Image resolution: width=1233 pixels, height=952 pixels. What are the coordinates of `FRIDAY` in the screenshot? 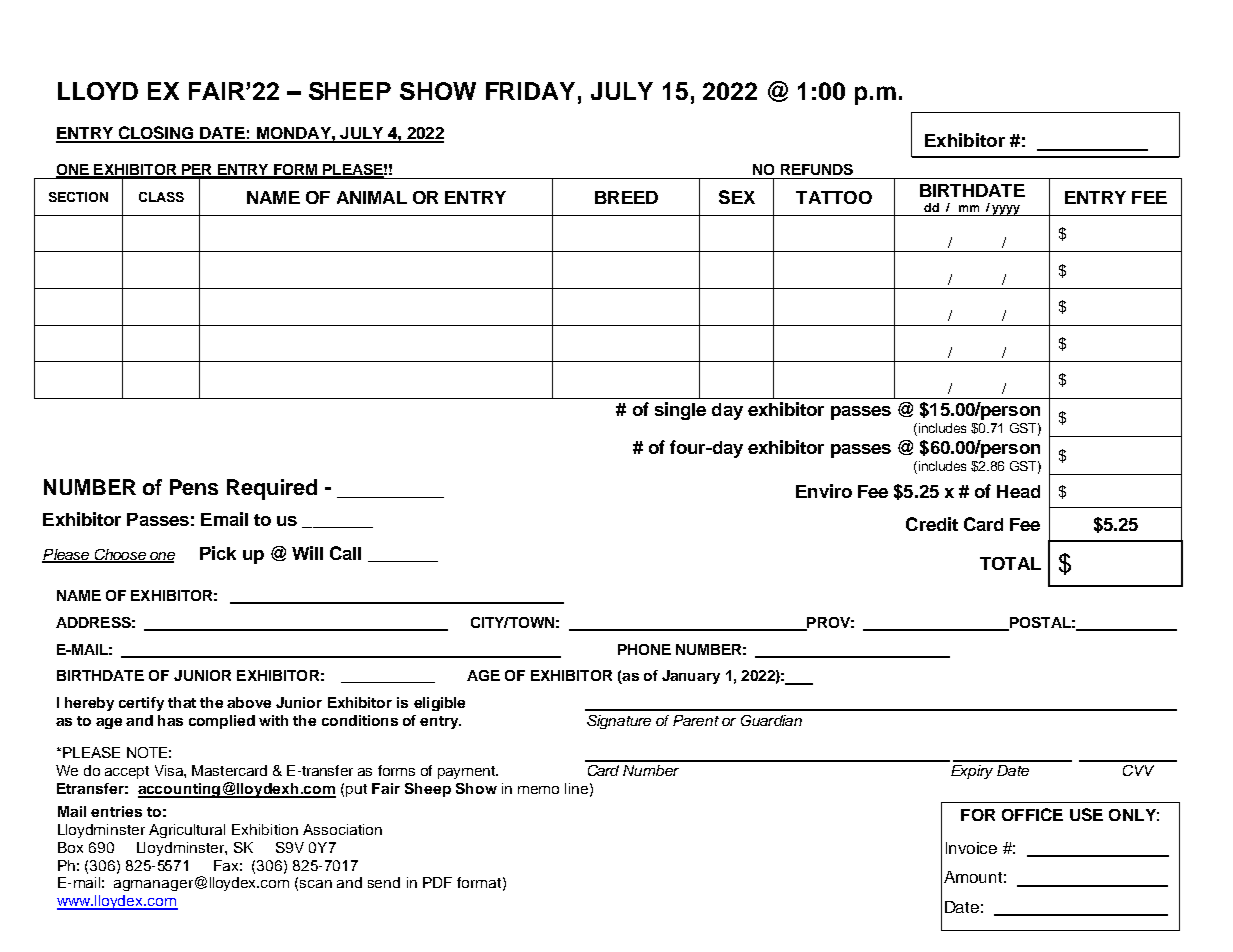 It's located at (530, 91).
